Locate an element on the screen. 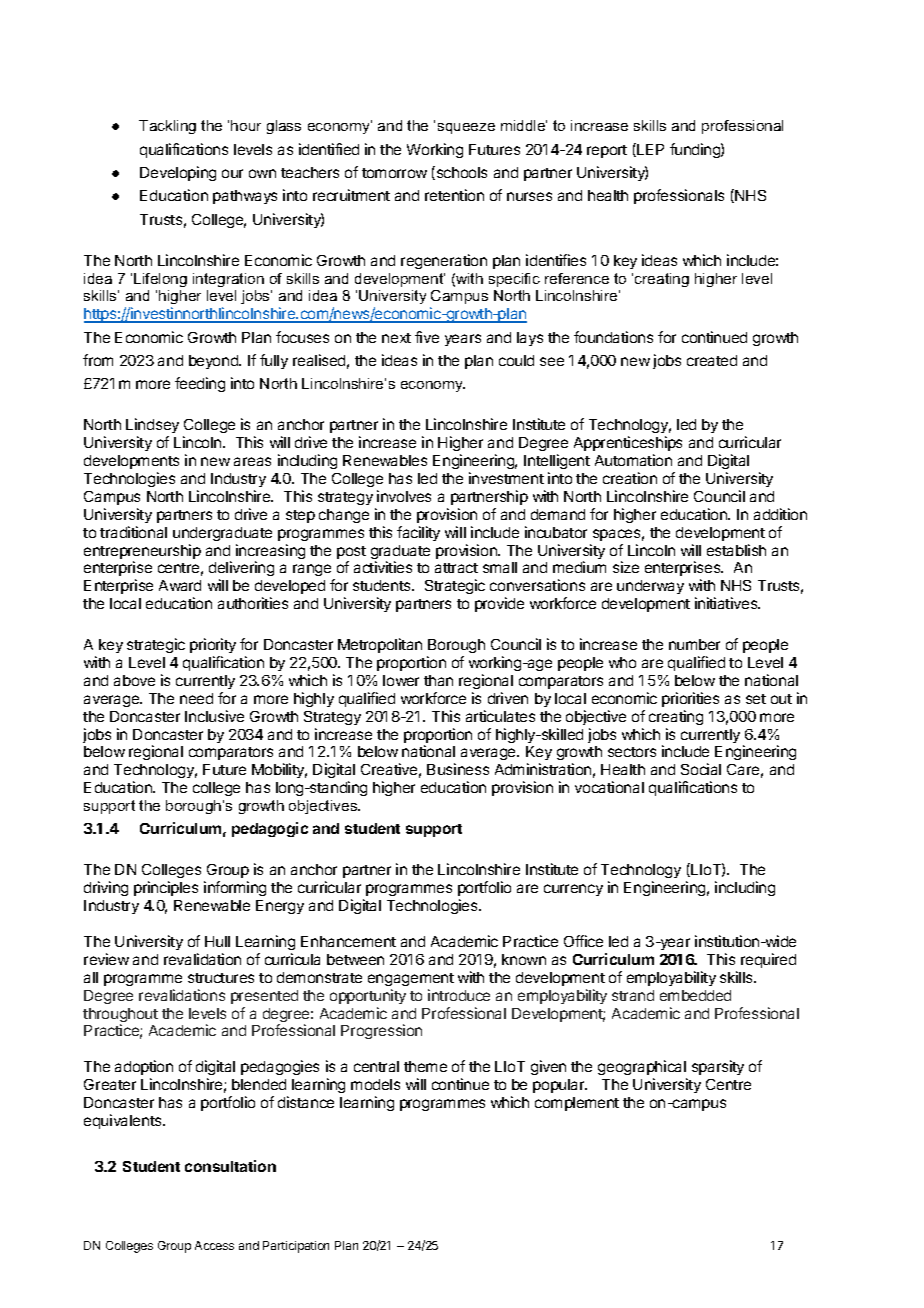  report is located at coordinates (607, 151).
